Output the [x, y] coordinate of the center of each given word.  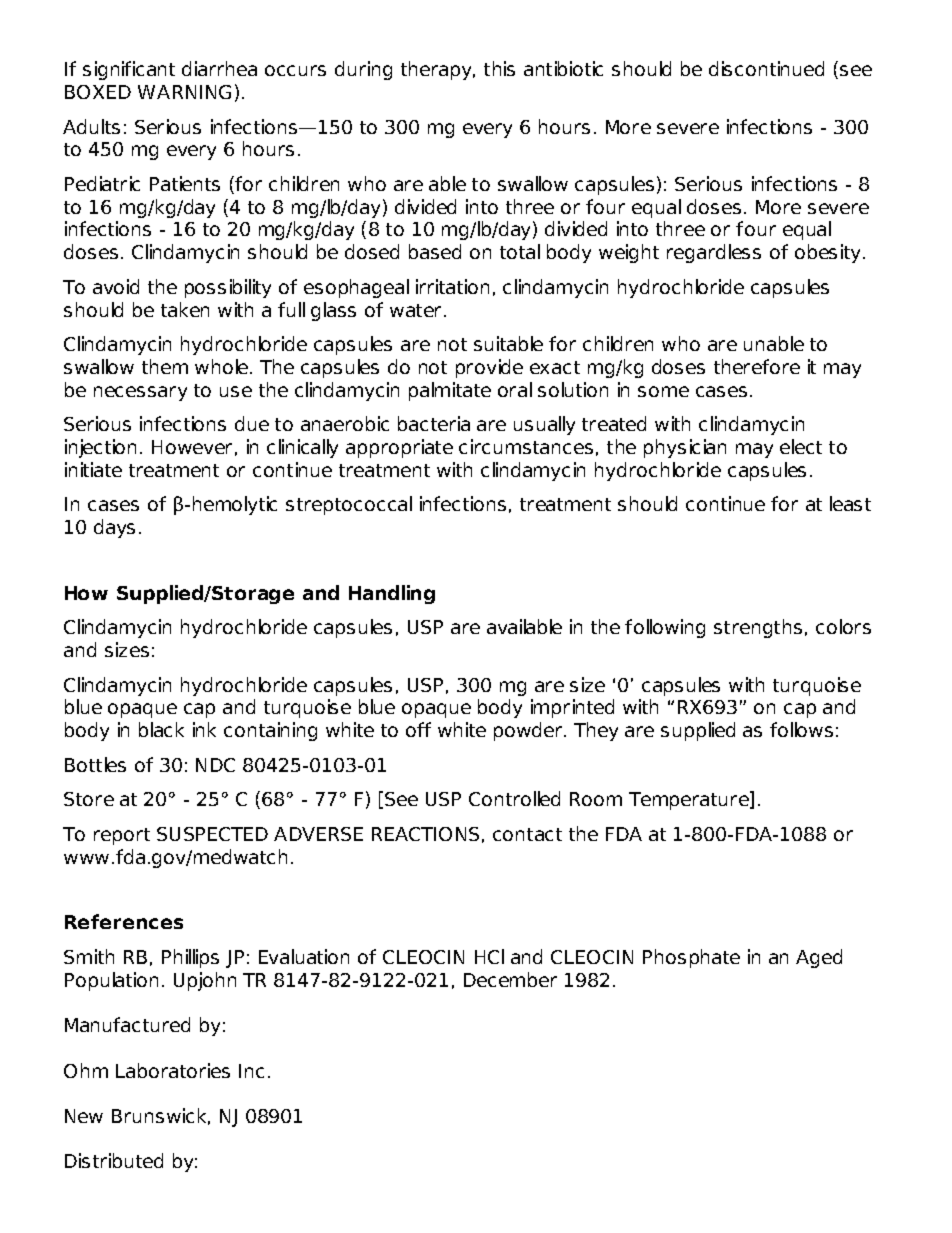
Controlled [514, 798]
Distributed [114, 1160]
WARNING [184, 92]
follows [801, 729]
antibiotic [563, 68]
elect [801, 446]
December [510, 979]
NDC [215, 765]
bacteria [434, 423]
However [192, 447]
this [499, 68]
